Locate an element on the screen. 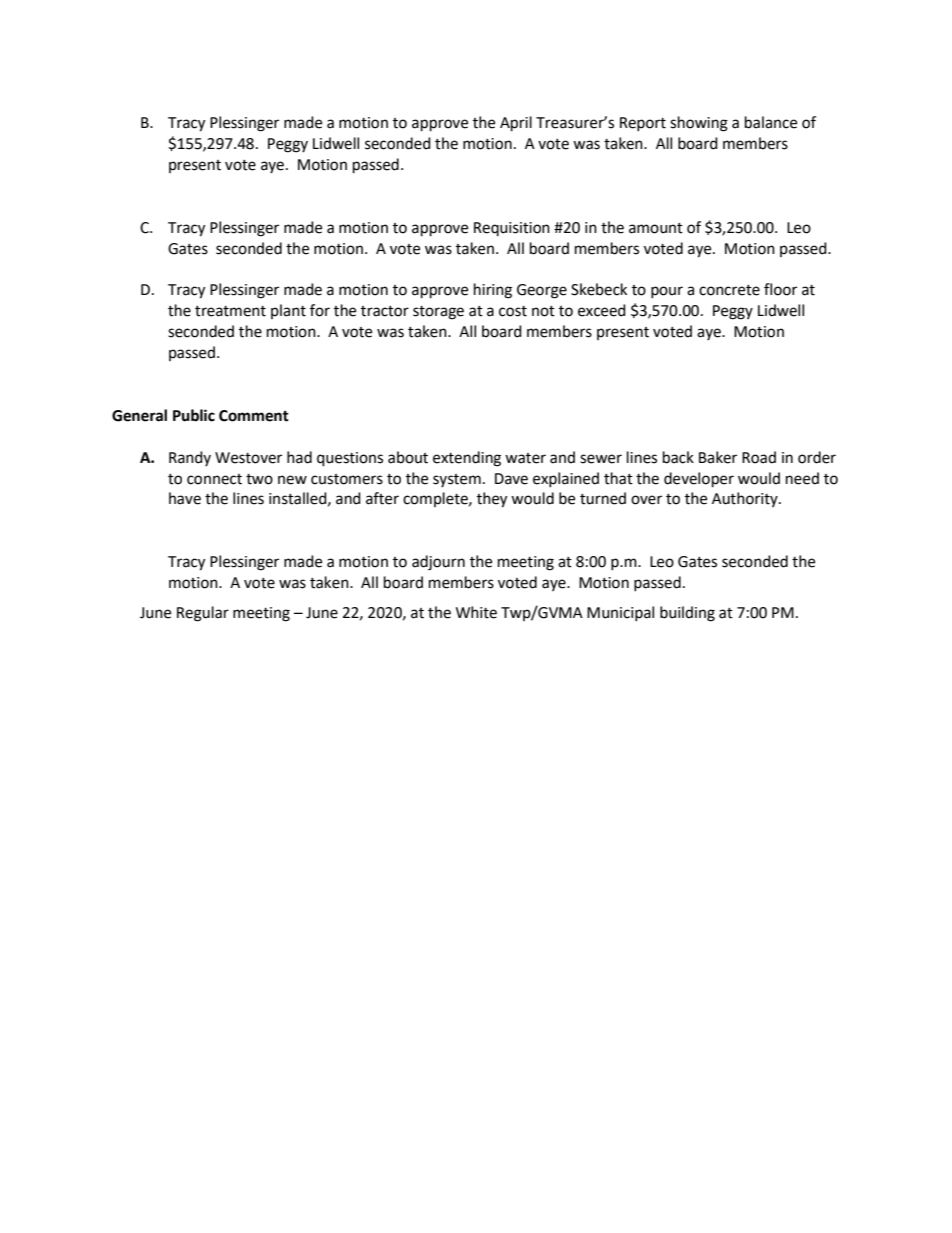 The width and height of the screenshot is (952, 1233). Regular is located at coordinates (203, 614).
